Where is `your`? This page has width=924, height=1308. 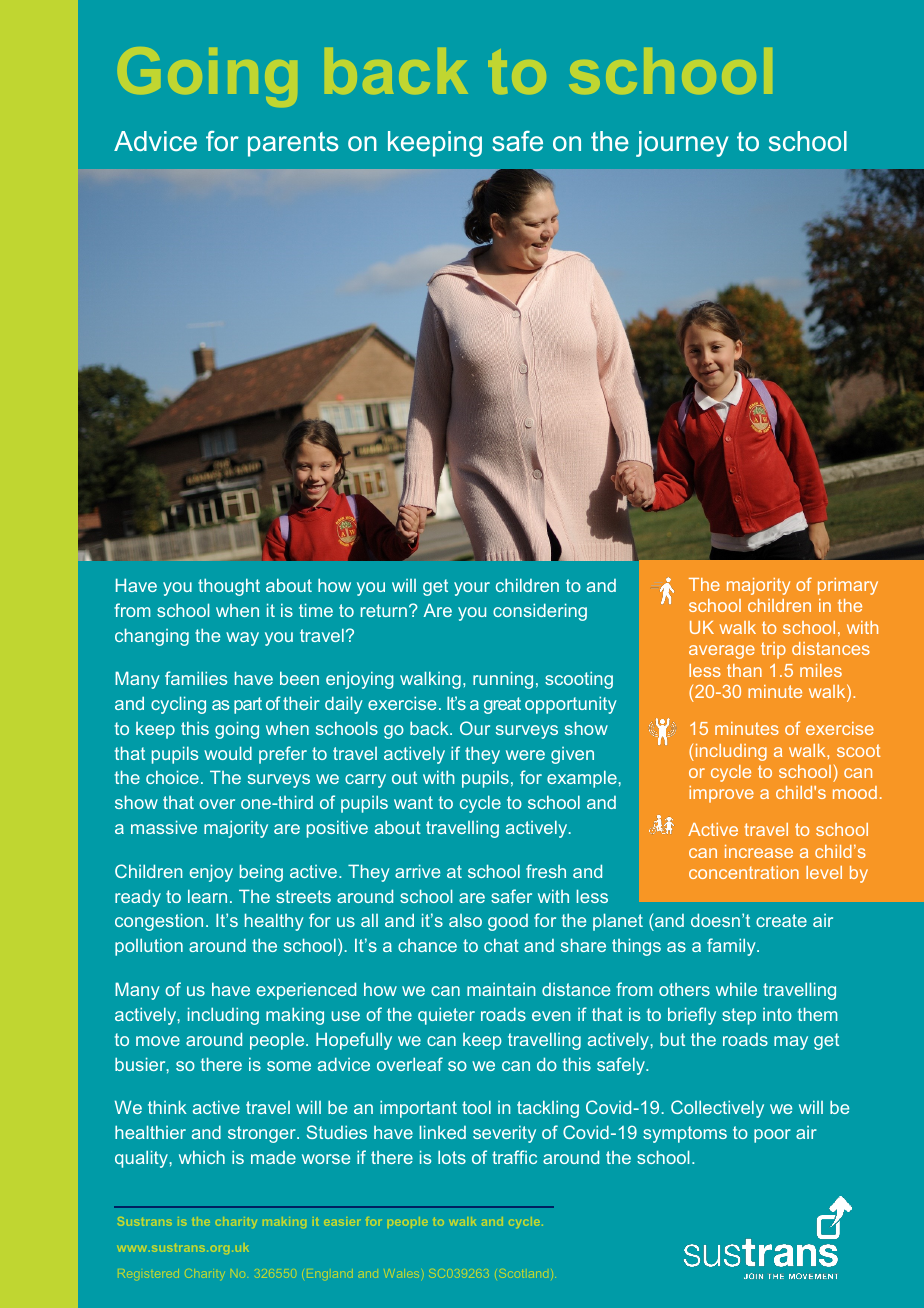
your is located at coordinates (472, 589).
